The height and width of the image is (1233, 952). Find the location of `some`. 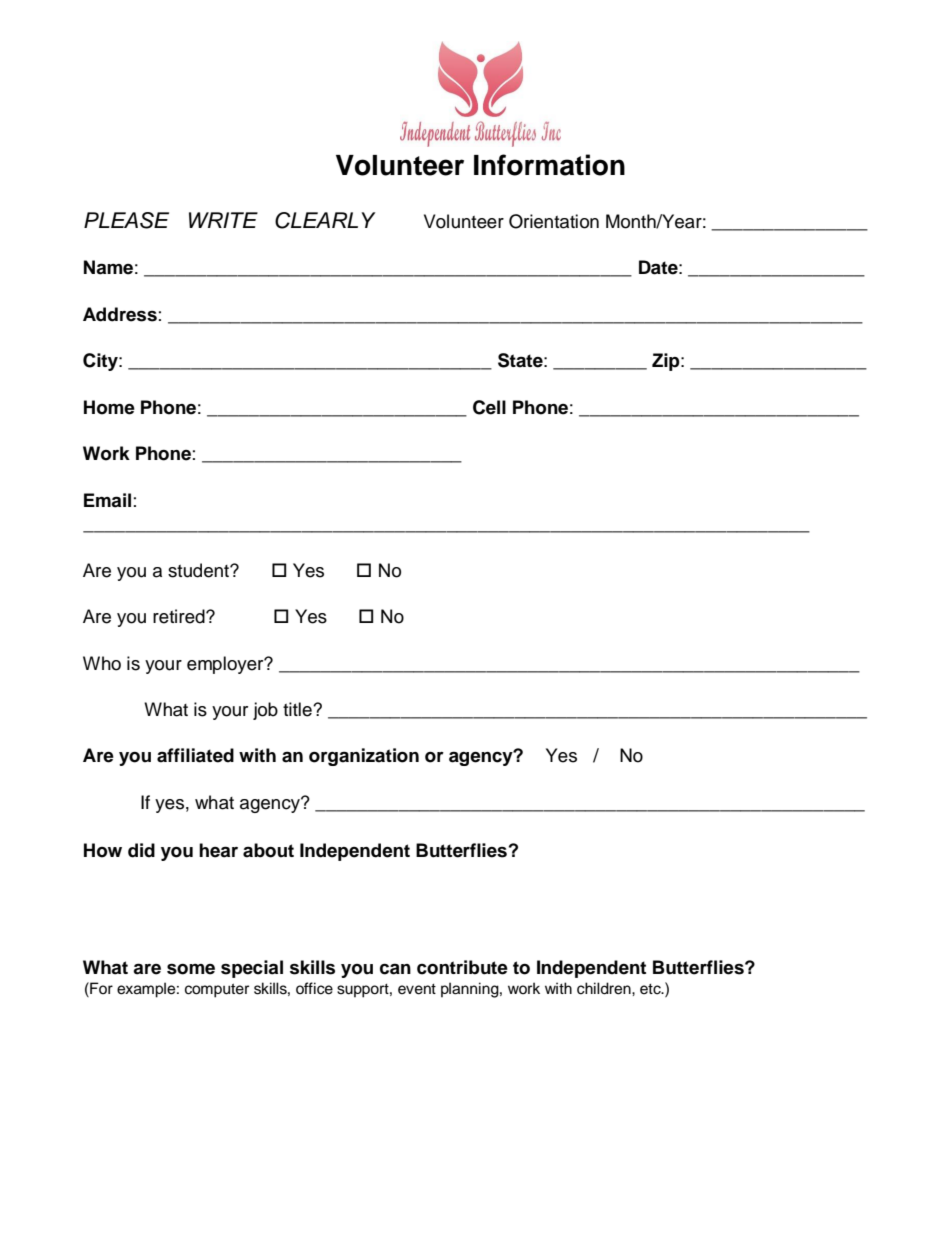

some is located at coordinates (191, 969).
